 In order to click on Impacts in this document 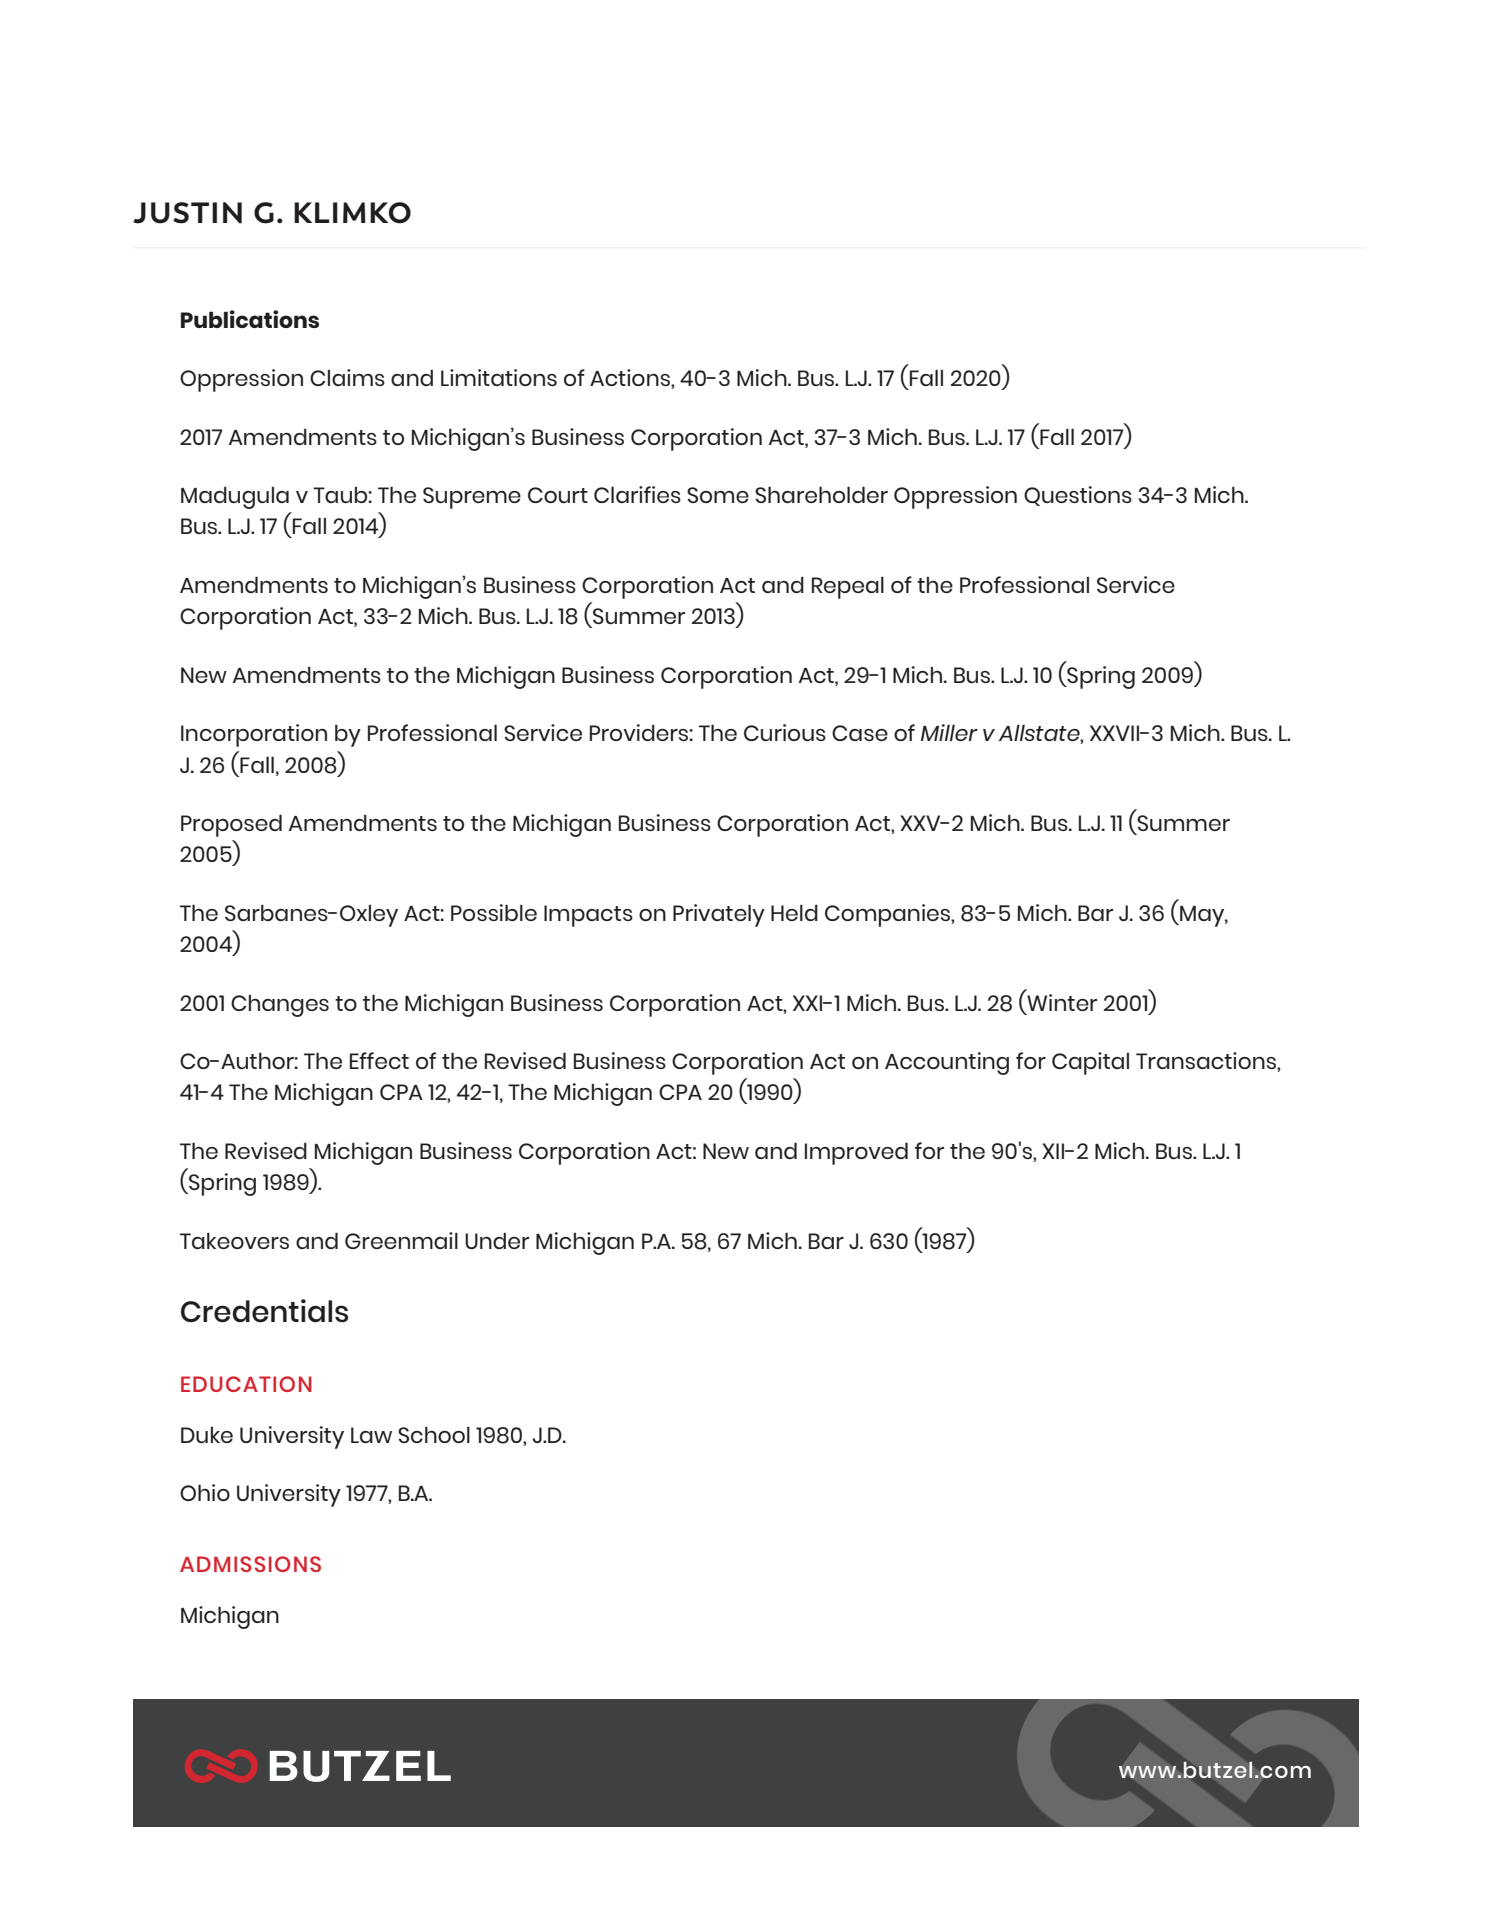, I will do `click(588, 916)`.
